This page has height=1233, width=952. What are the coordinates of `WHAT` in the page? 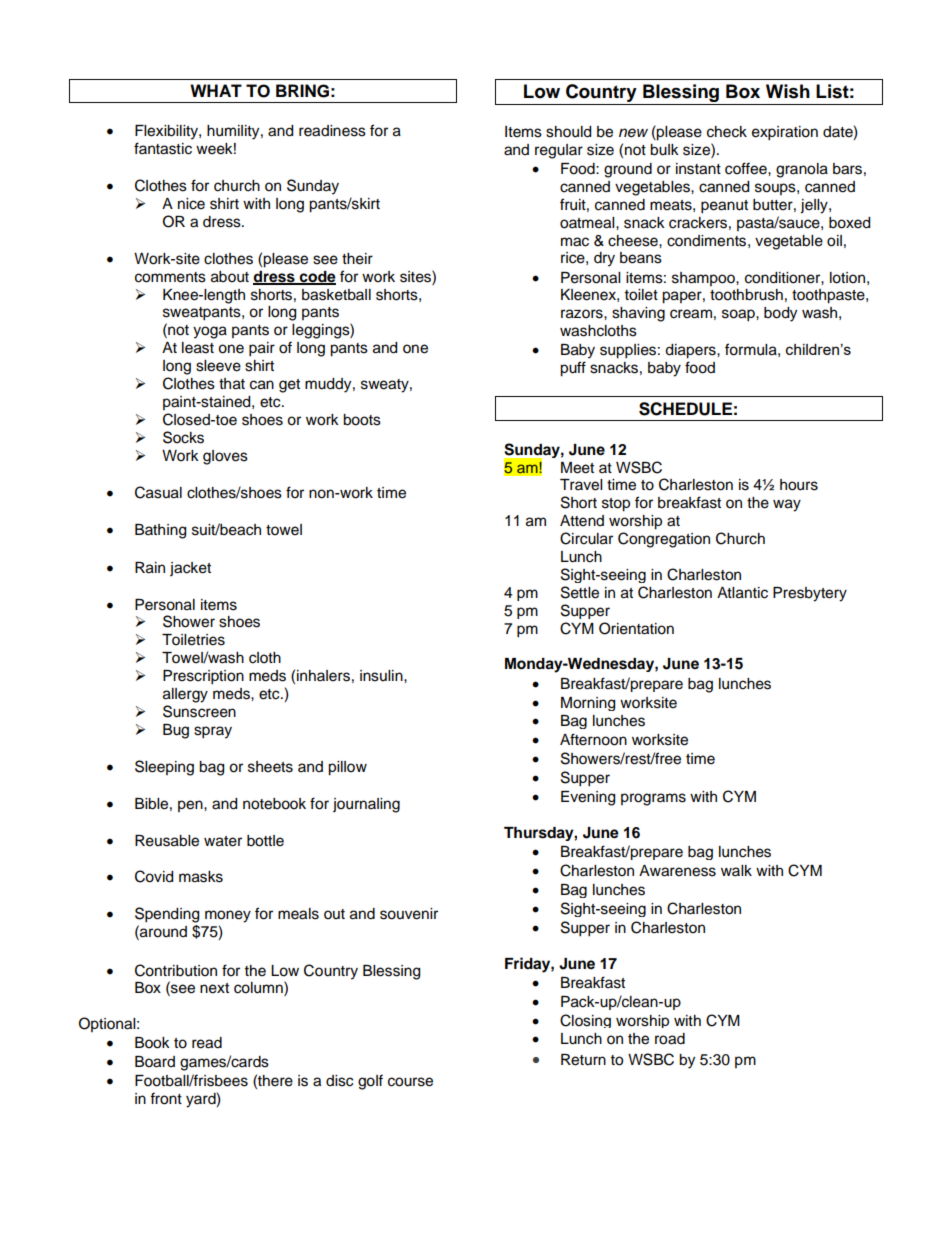 It's located at (216, 90).
